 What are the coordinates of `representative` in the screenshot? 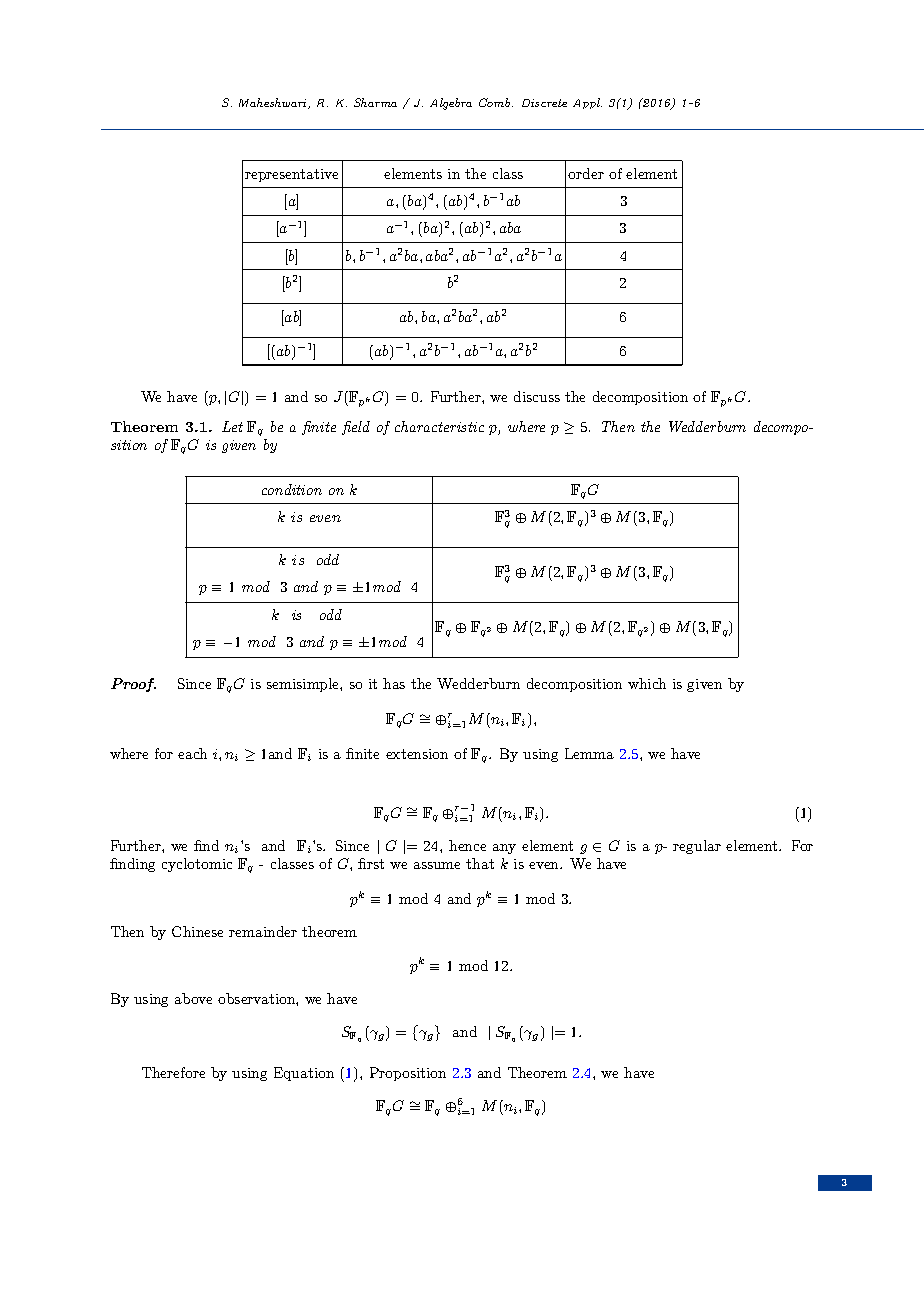 It's located at (291, 175).
